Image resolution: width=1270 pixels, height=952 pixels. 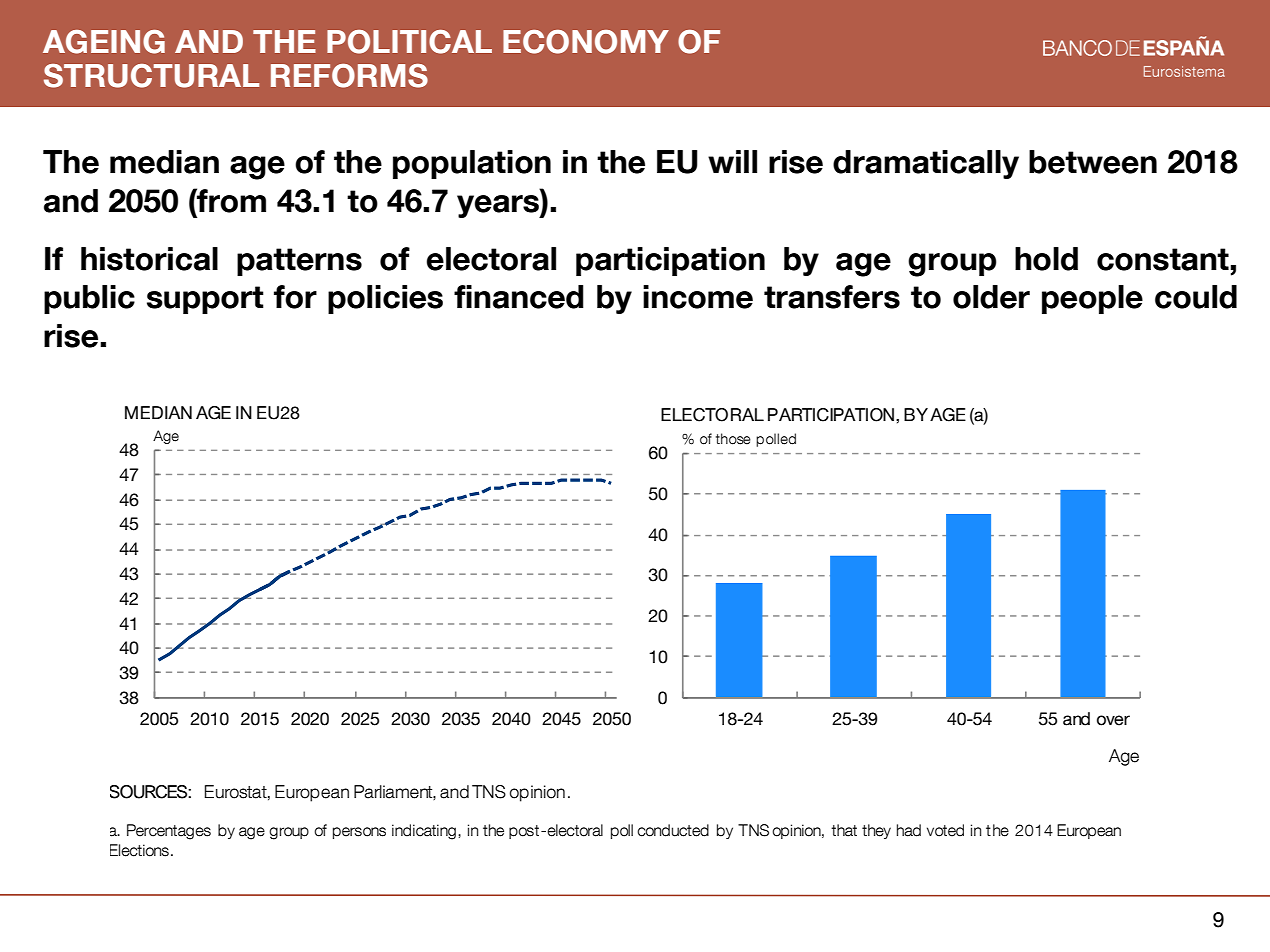 I want to click on people, so click(x=1092, y=299).
